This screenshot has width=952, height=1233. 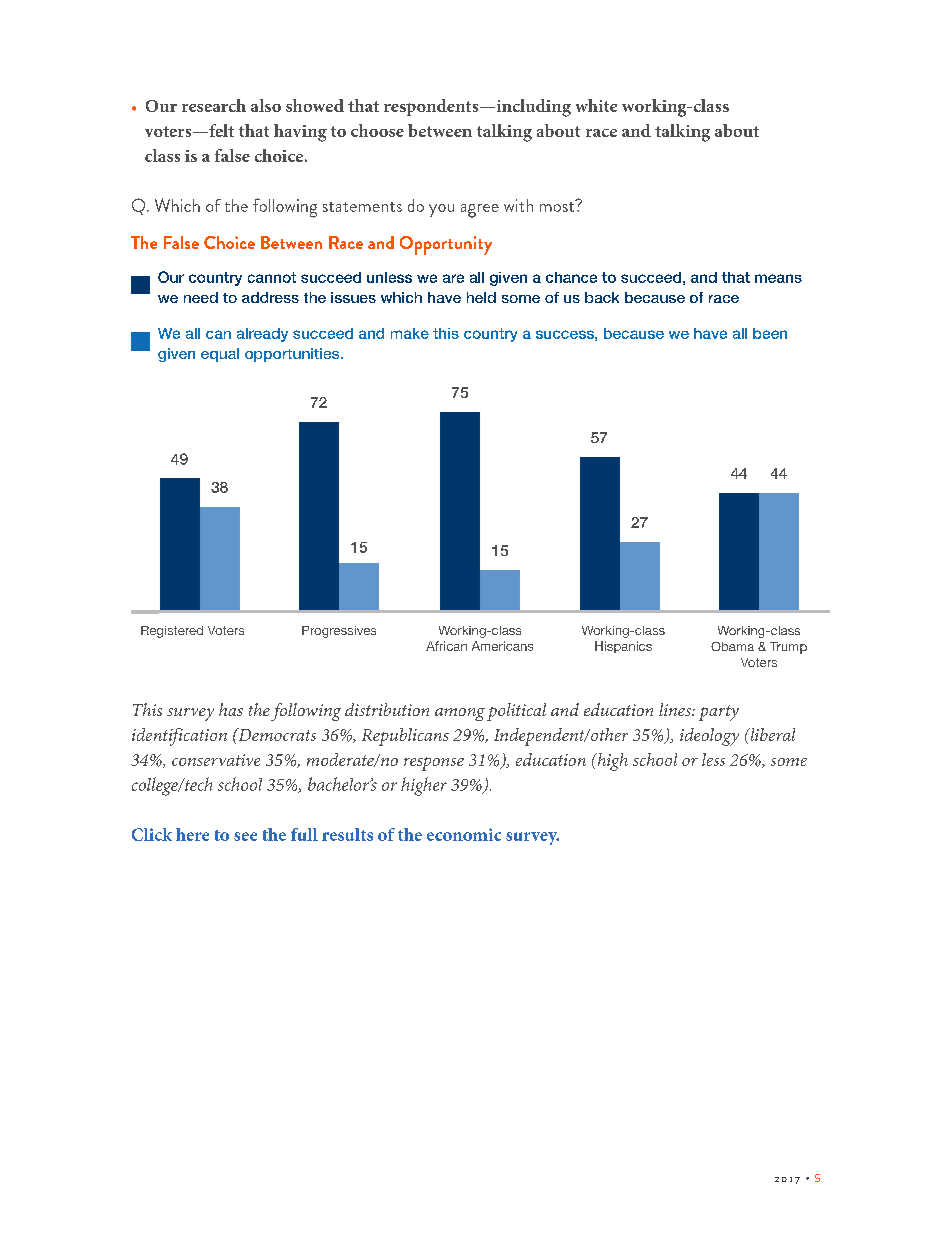 What do you see at coordinates (732, 646) in the screenshot?
I see `Obama` at bounding box center [732, 646].
